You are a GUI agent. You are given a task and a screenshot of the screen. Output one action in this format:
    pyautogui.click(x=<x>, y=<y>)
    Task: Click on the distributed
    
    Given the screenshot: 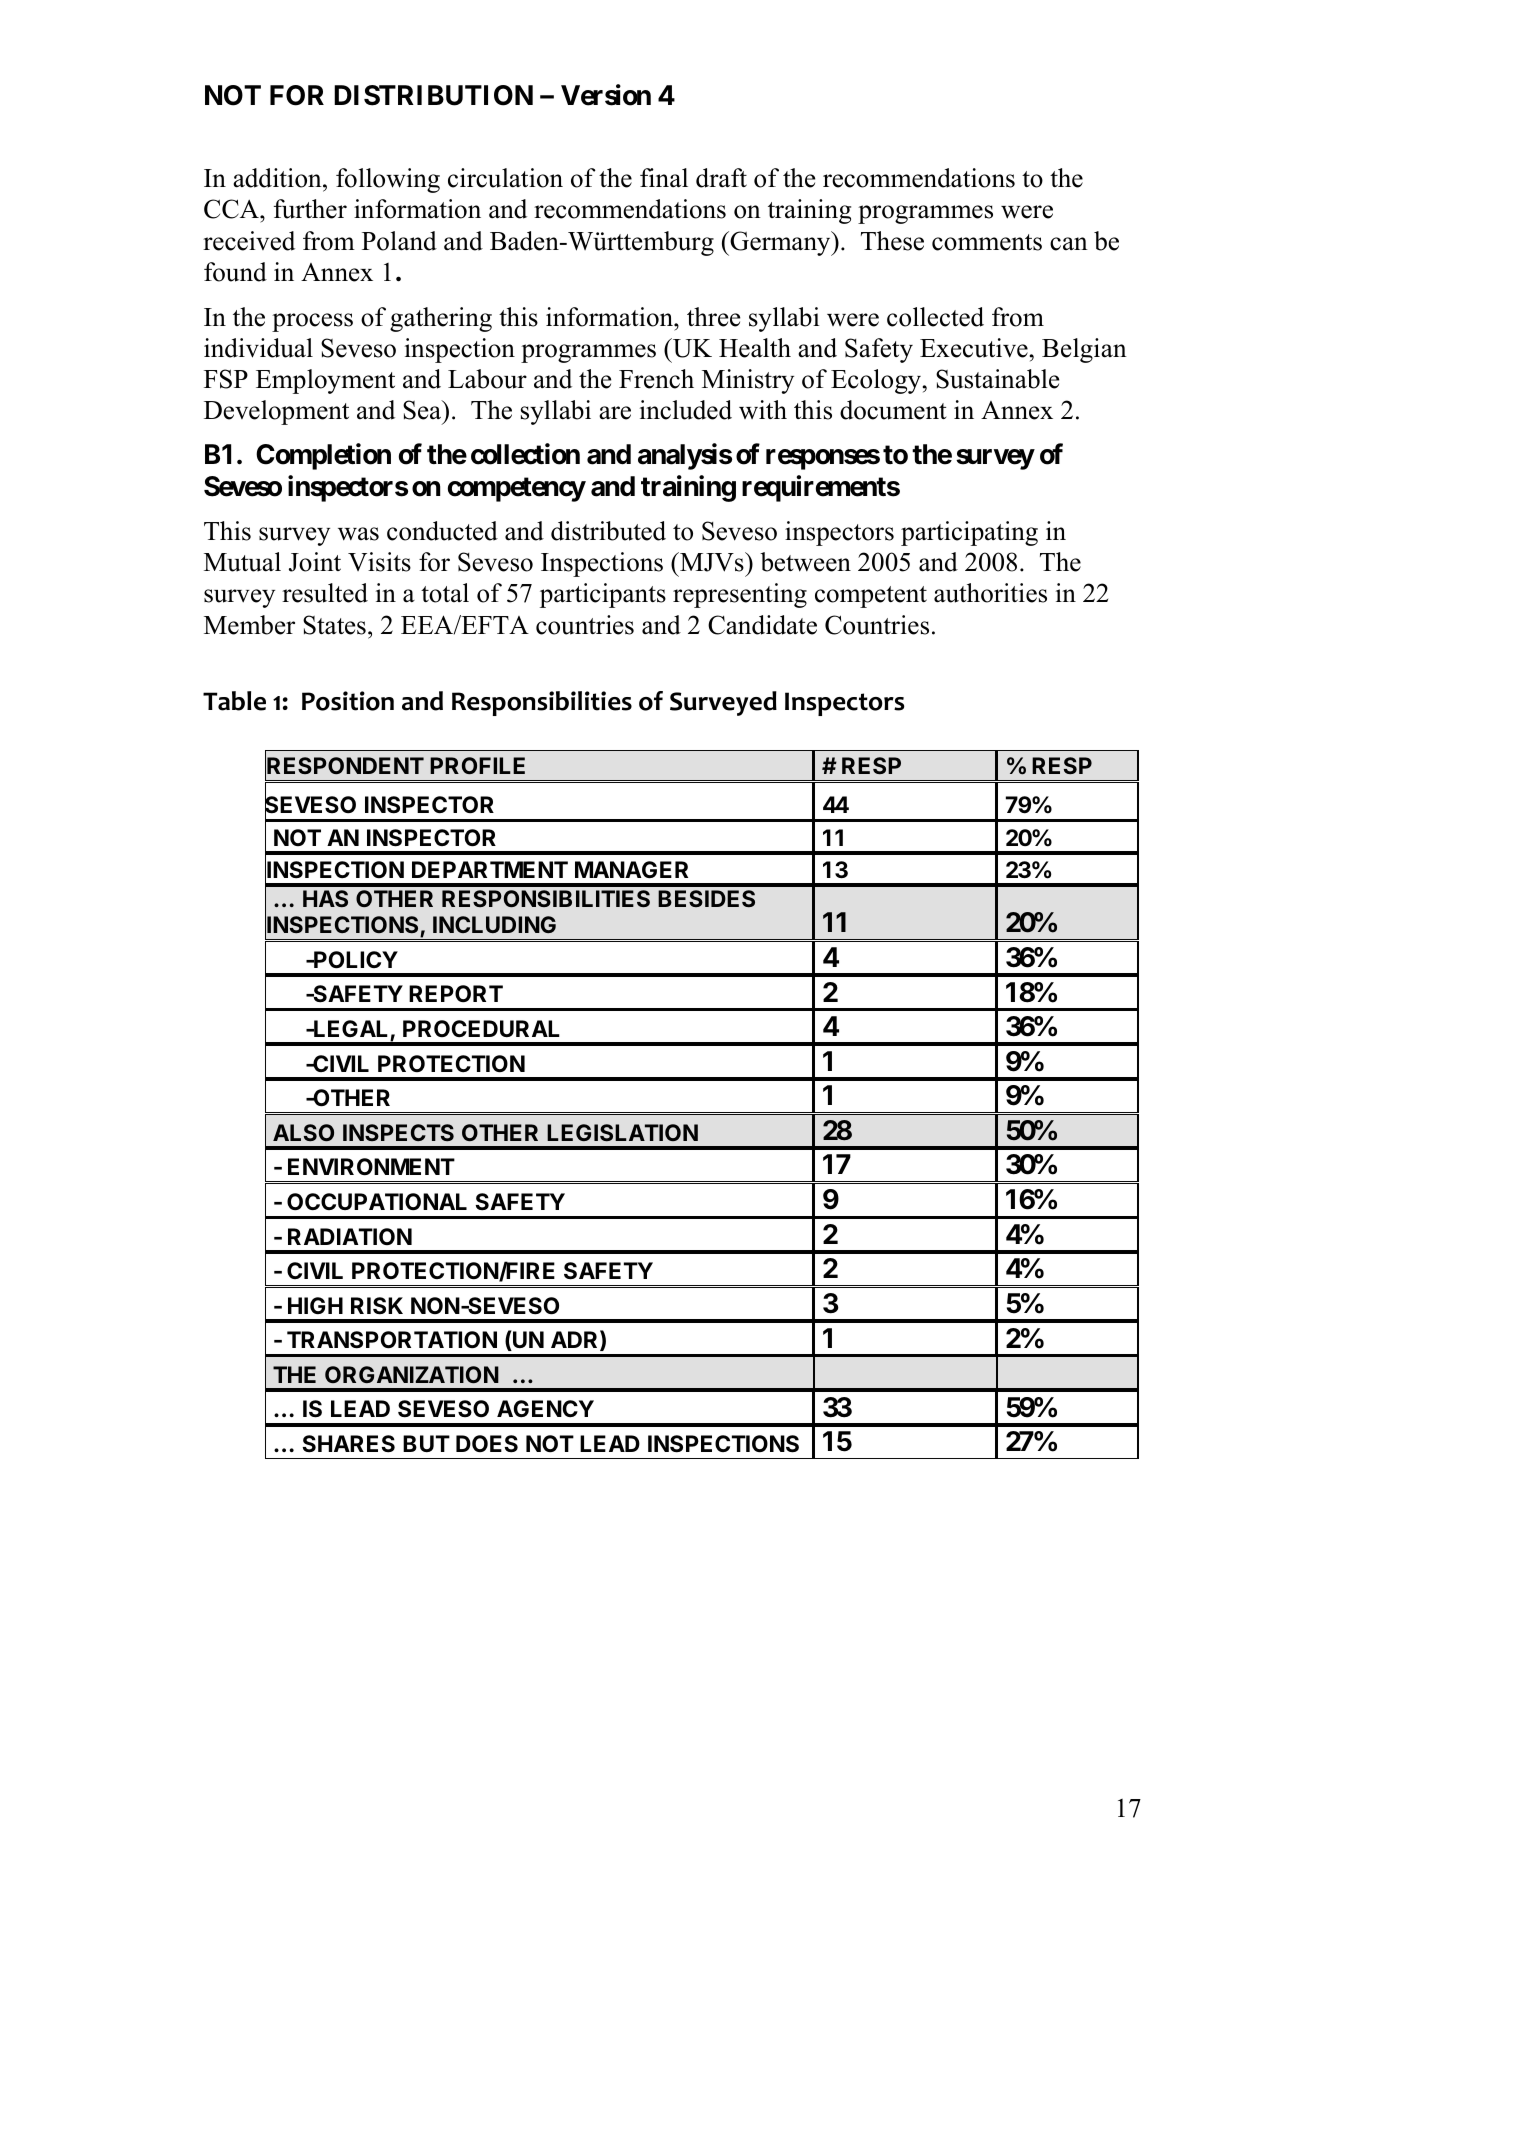 What is the action you would take?
    pyautogui.click(x=608, y=531)
